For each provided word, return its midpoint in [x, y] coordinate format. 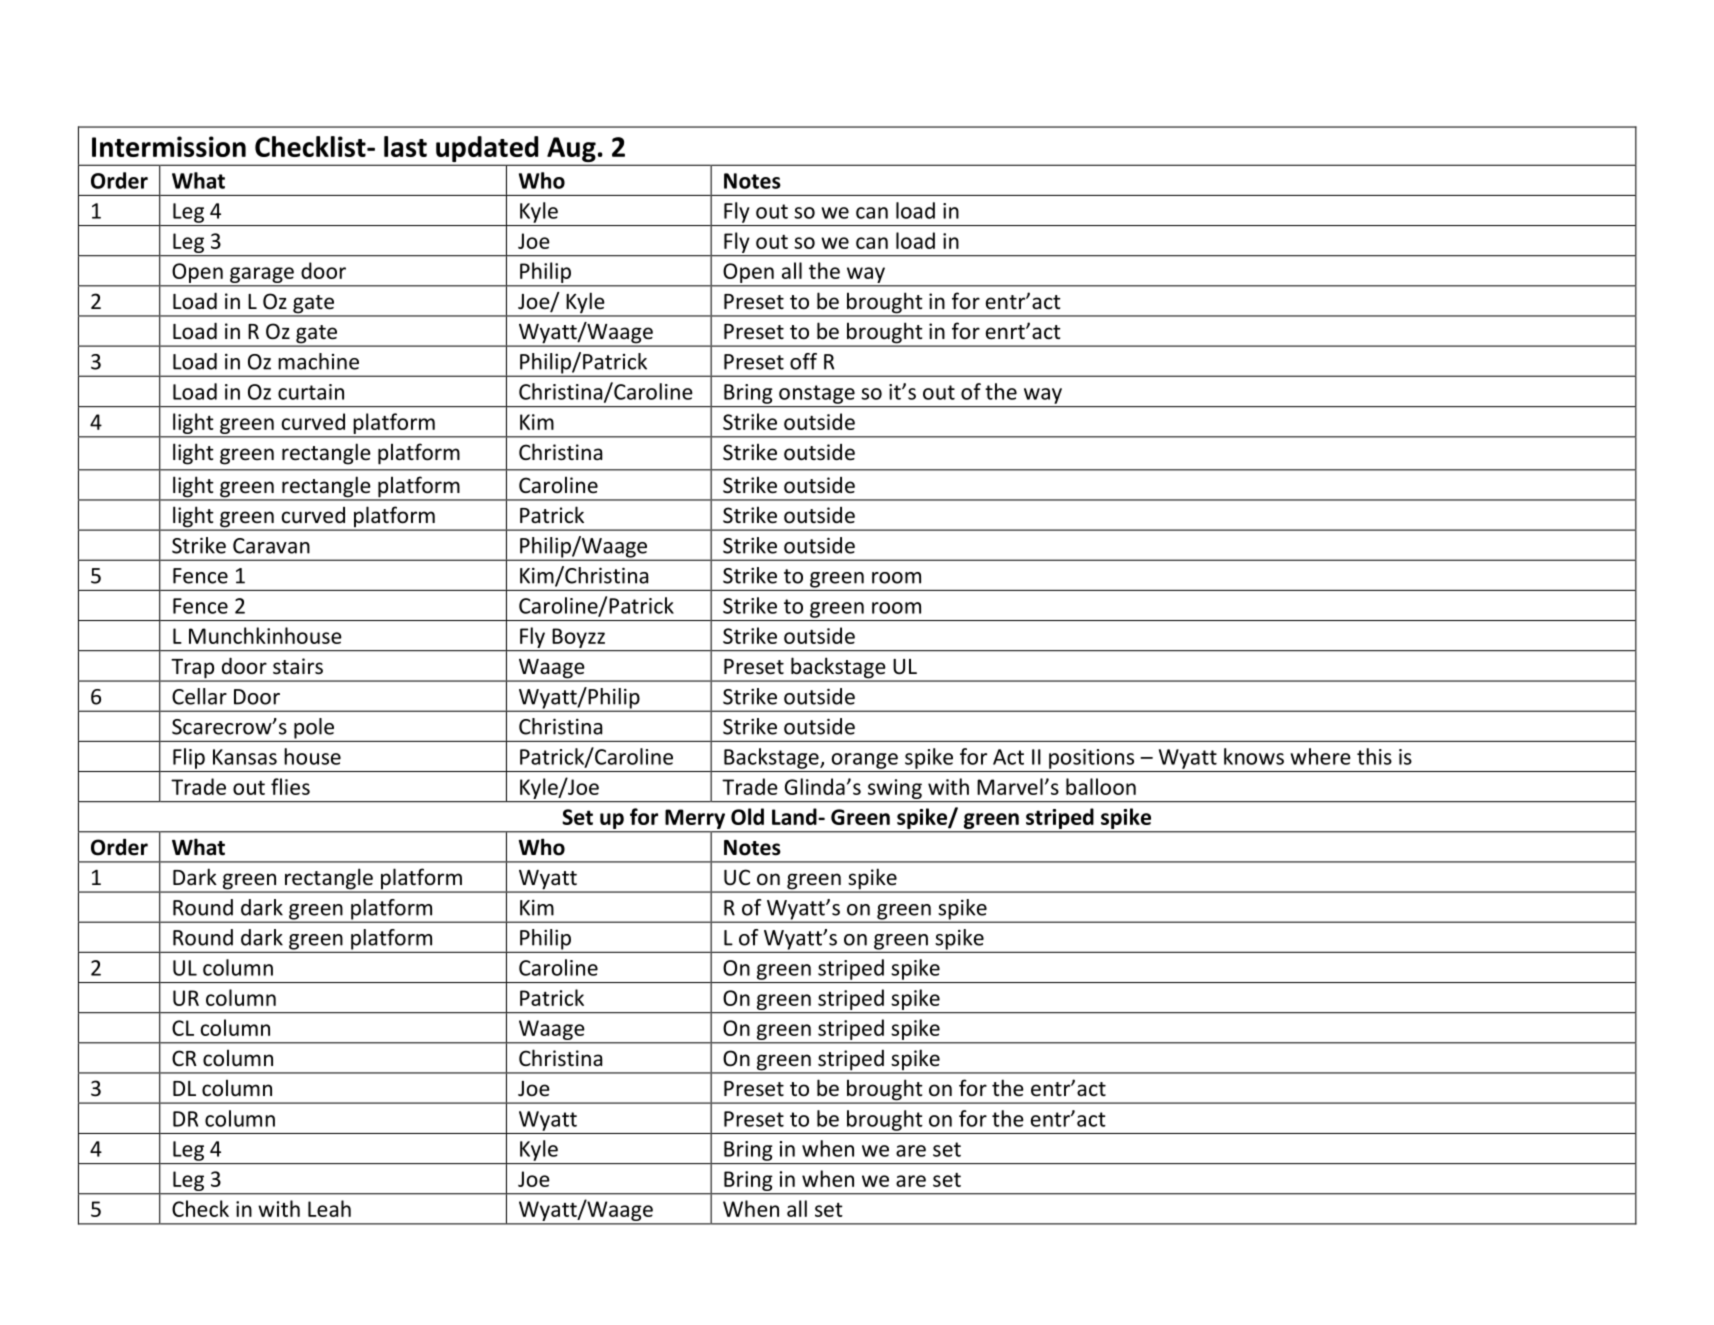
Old [747, 816]
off [803, 361]
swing [895, 789]
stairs [298, 666]
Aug [571, 151]
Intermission [169, 146]
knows [1254, 756]
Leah [329, 1208]
